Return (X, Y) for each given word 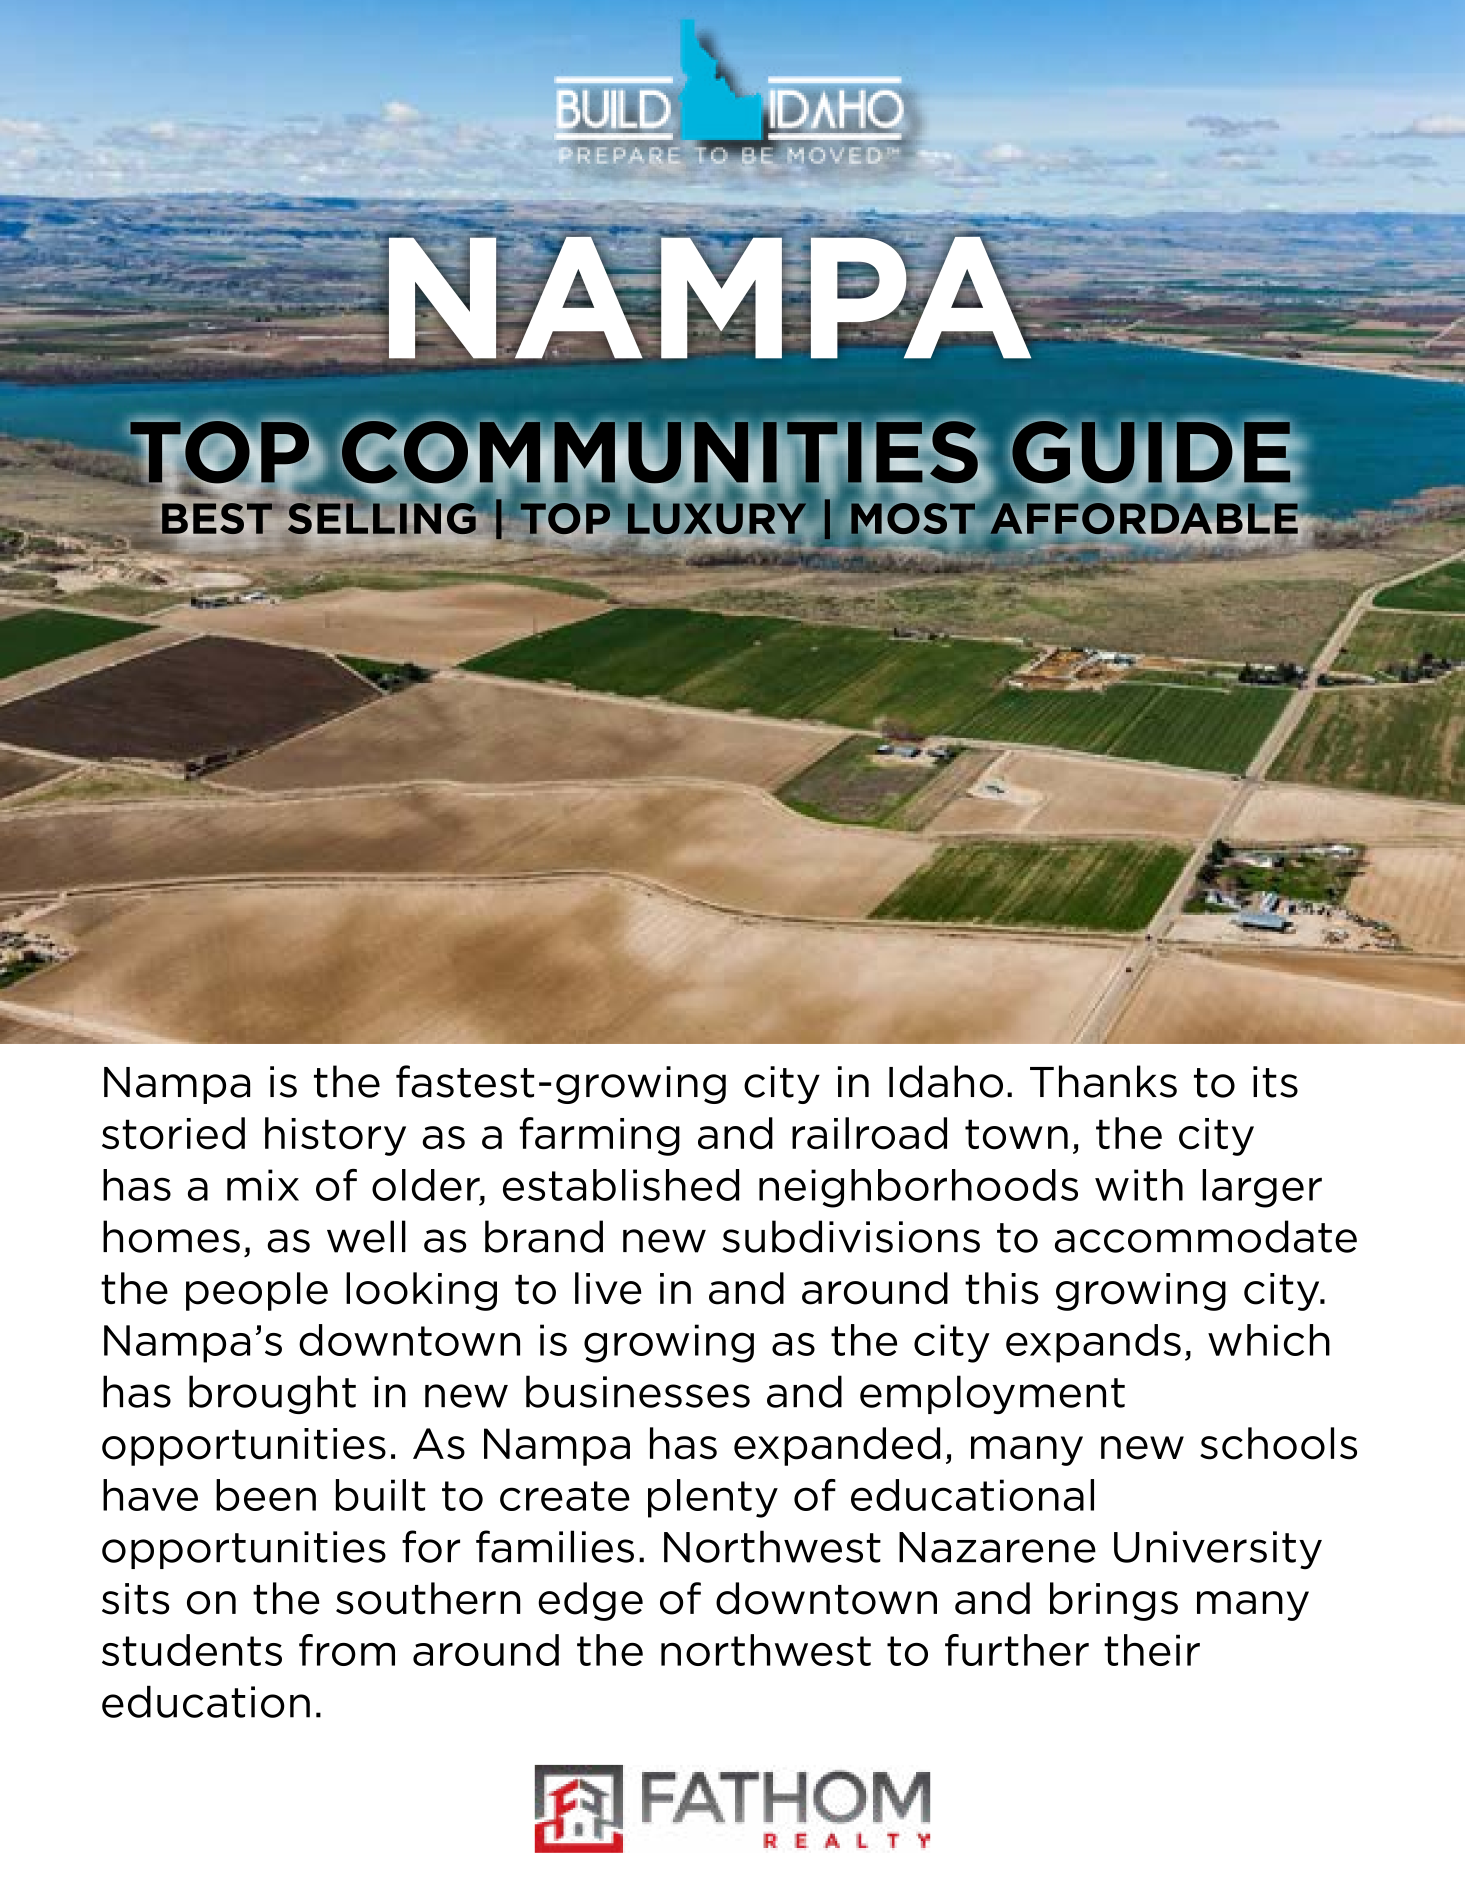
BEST (218, 518)
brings (1114, 1601)
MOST (913, 520)
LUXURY (718, 517)
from (347, 1650)
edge (590, 1601)
